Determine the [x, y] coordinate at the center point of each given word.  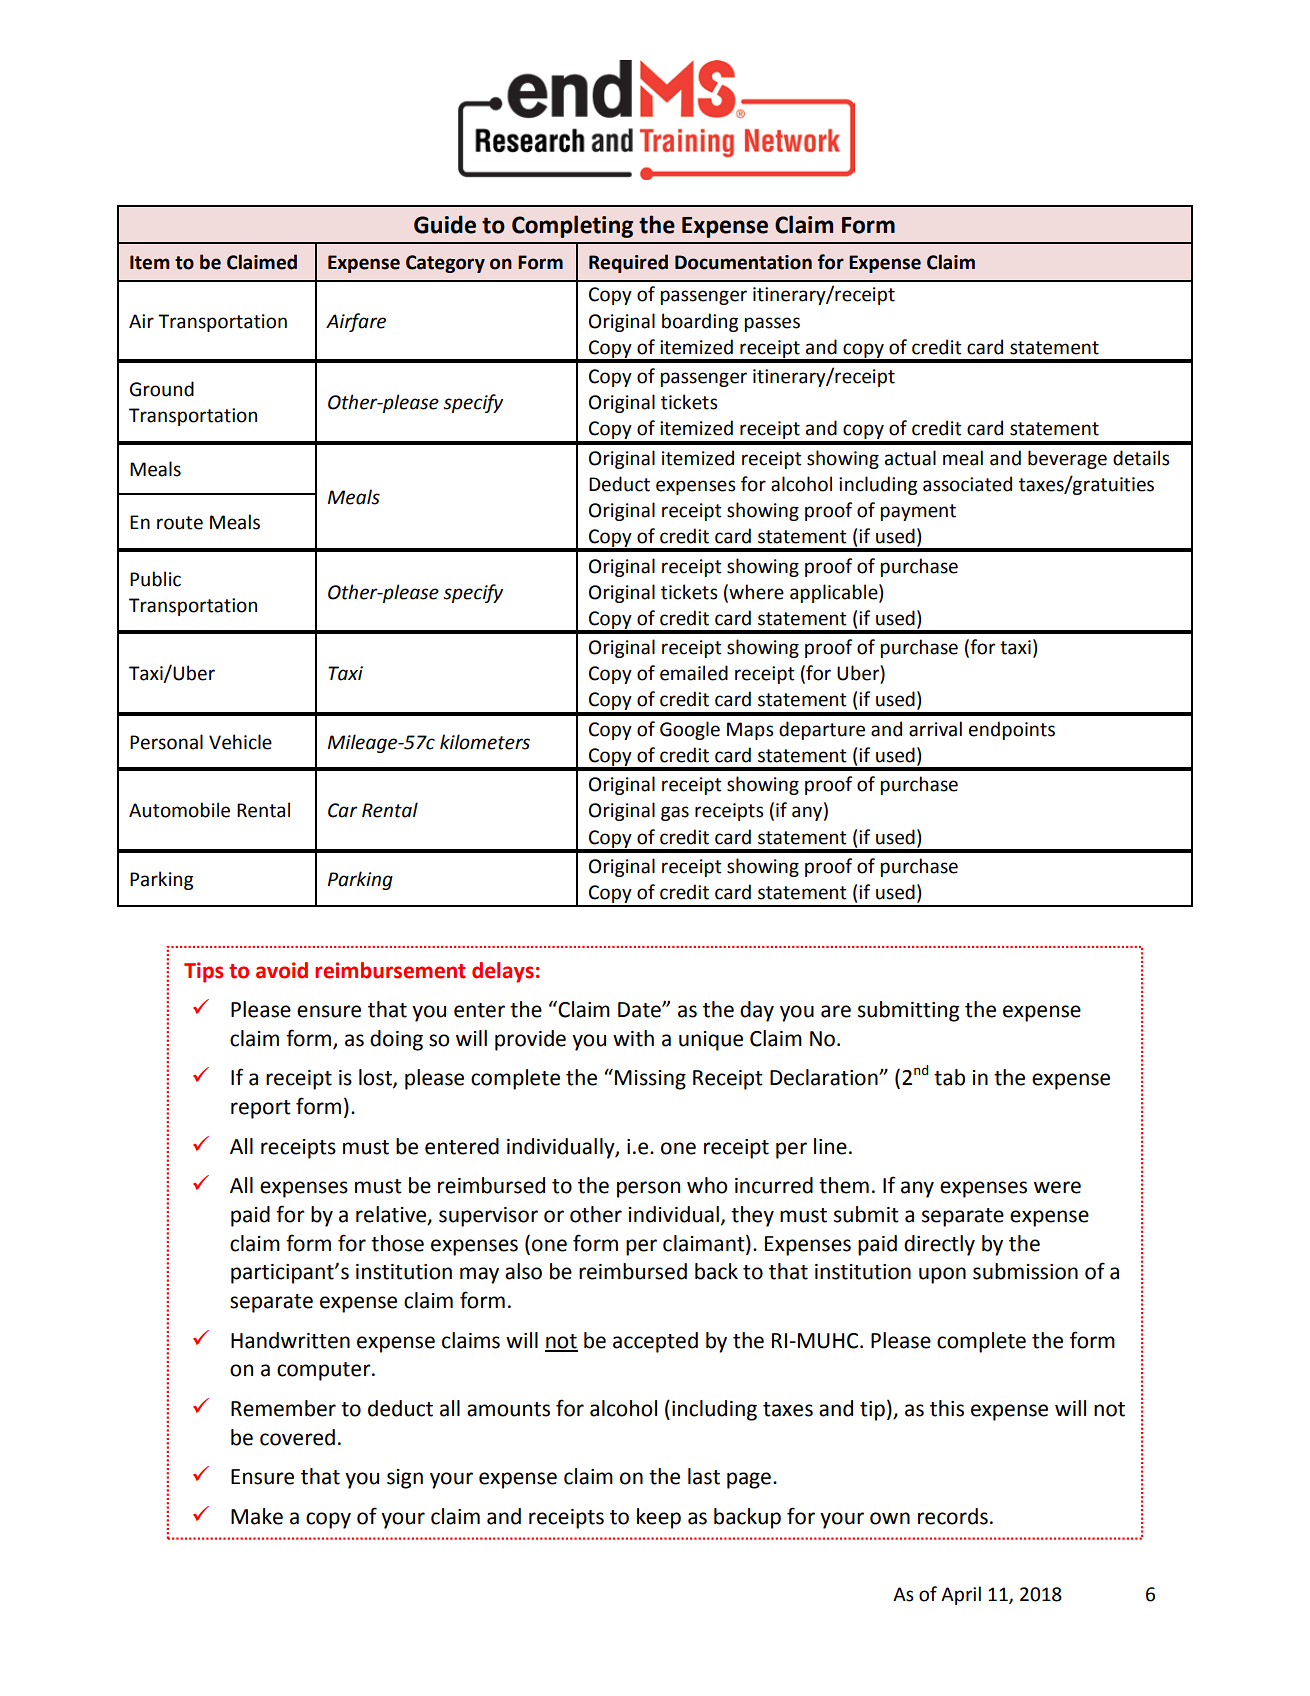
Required [628, 263]
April [961, 1595]
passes [772, 324]
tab [949, 1077]
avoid [282, 970]
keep [659, 1518]
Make [257, 1516]
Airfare [356, 322]
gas [675, 813]
